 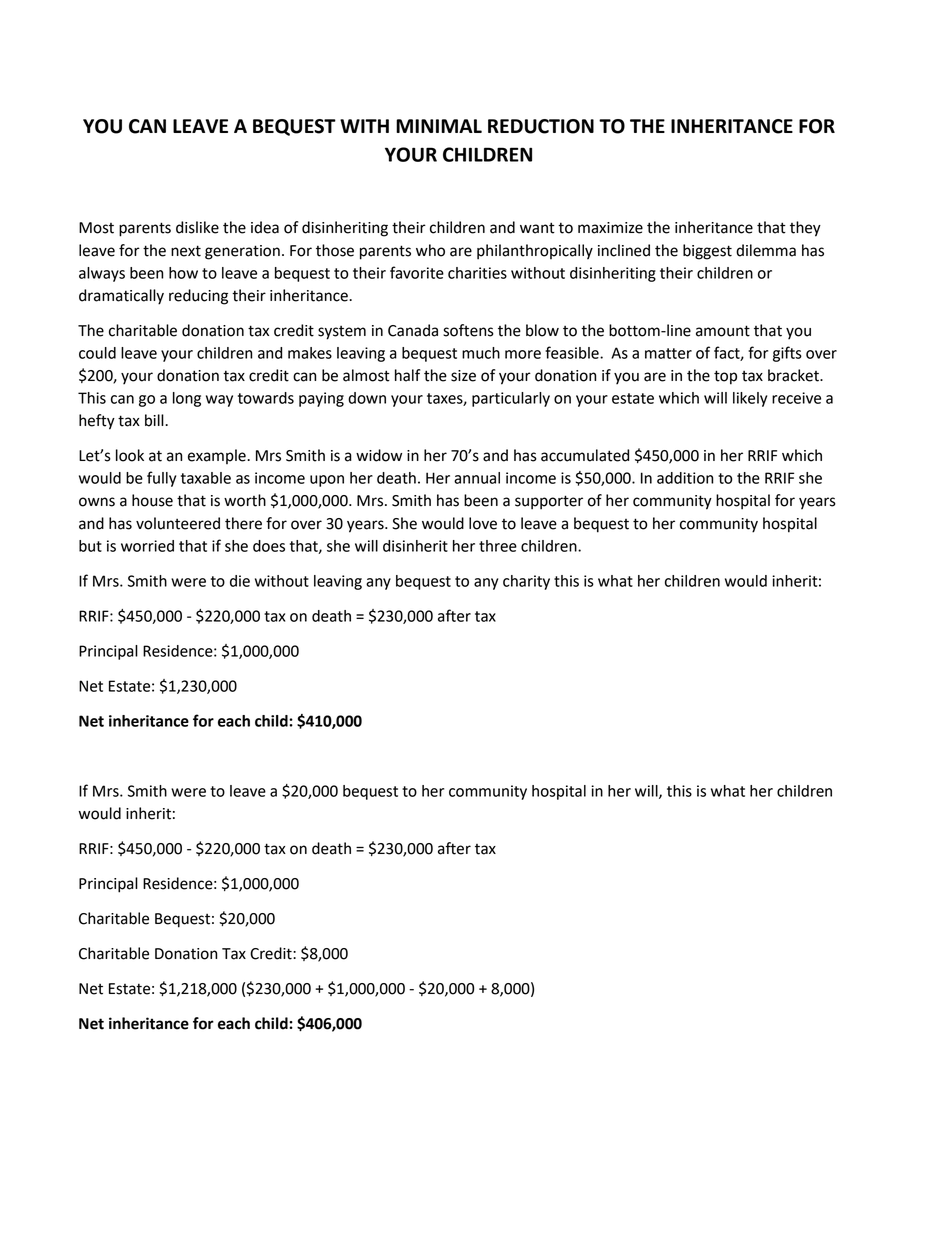 I want to click on likely, so click(x=750, y=399).
